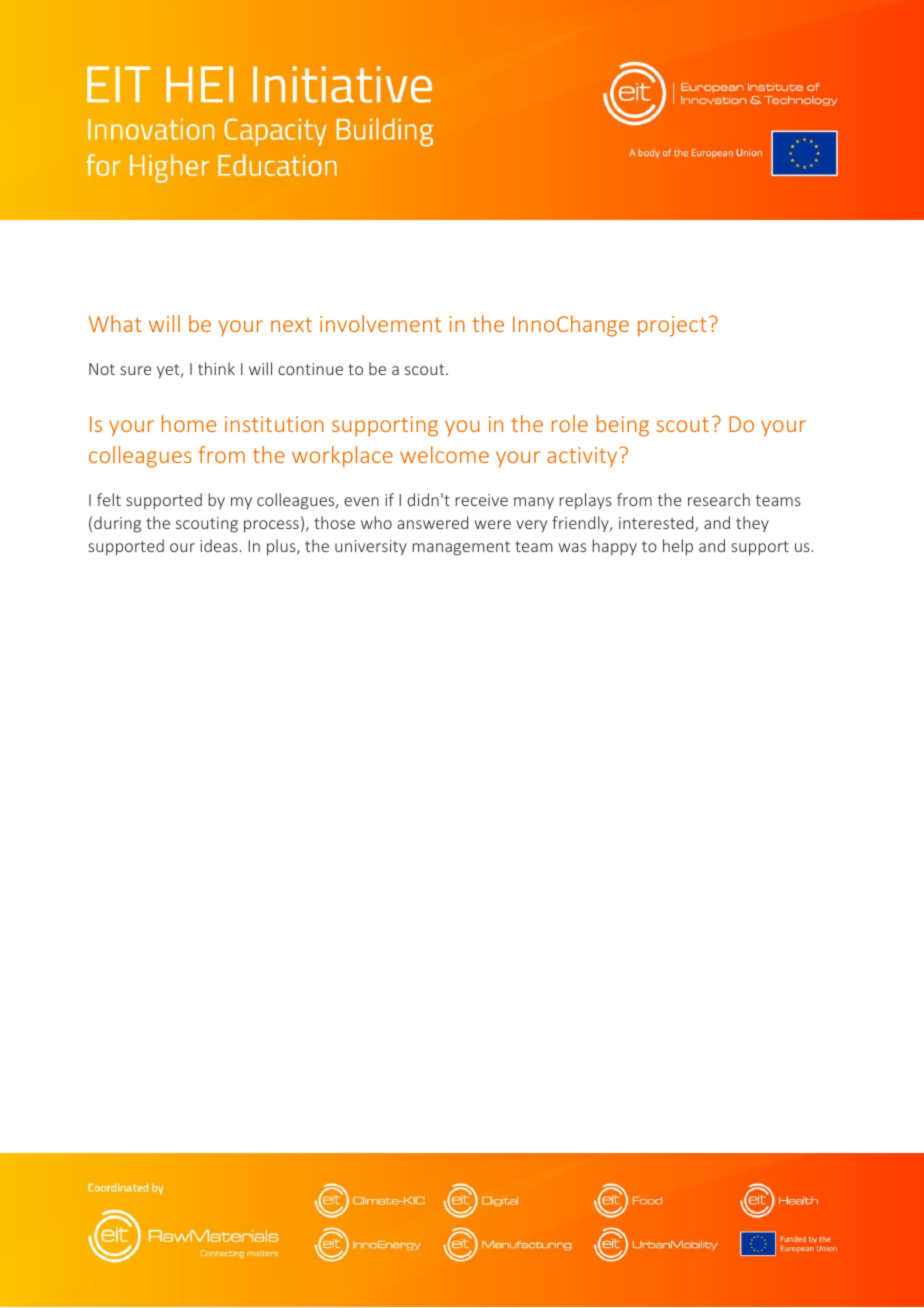 Image resolution: width=924 pixels, height=1308 pixels. Describe the element at coordinates (672, 326) in the image. I see `project` at that location.
